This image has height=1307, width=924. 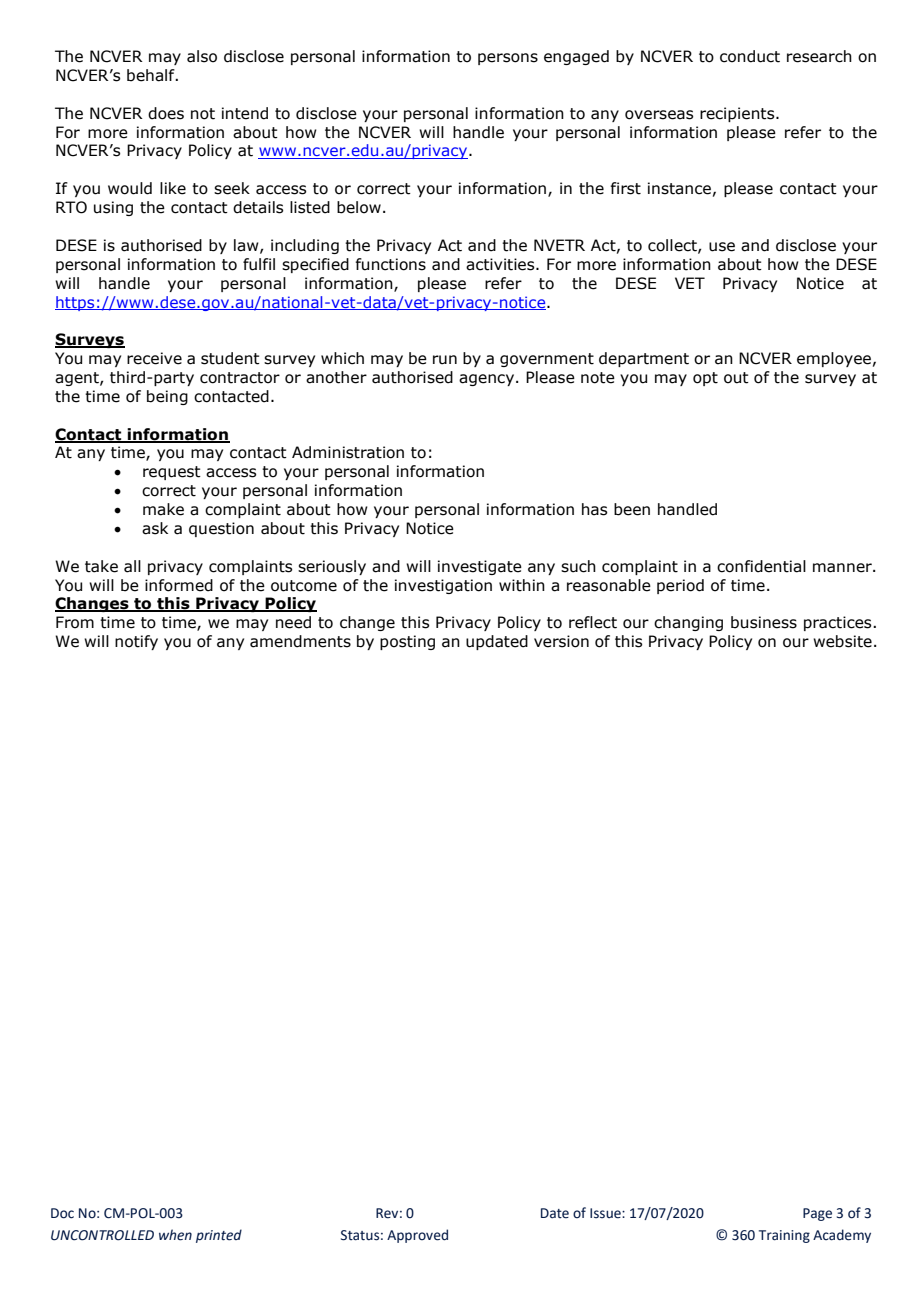 I want to click on recipients, so click(x=738, y=114).
